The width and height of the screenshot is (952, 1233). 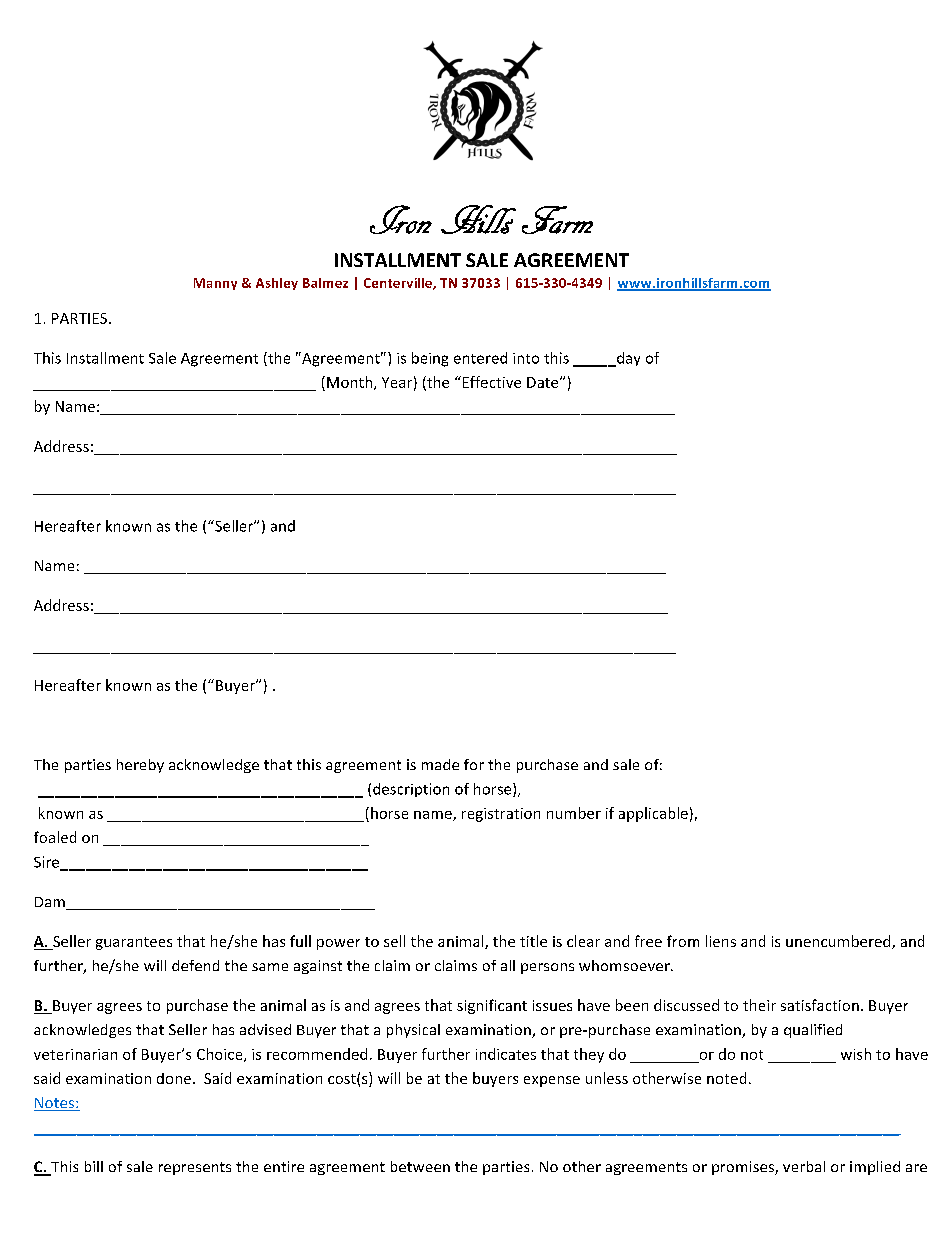 What do you see at coordinates (653, 814) in the screenshot?
I see `applicable` at bounding box center [653, 814].
